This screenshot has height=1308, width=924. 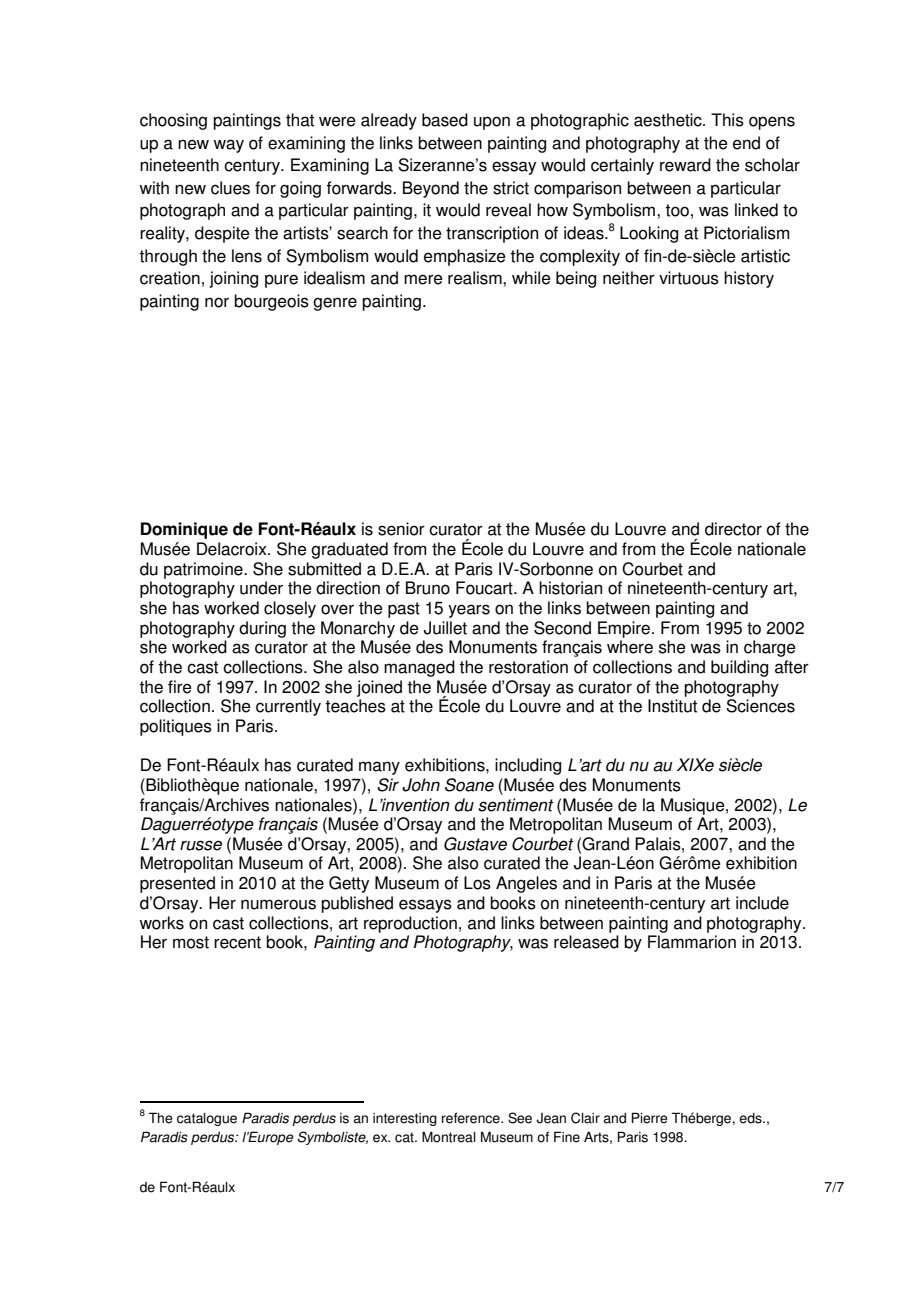 I want to click on end, so click(x=746, y=143).
